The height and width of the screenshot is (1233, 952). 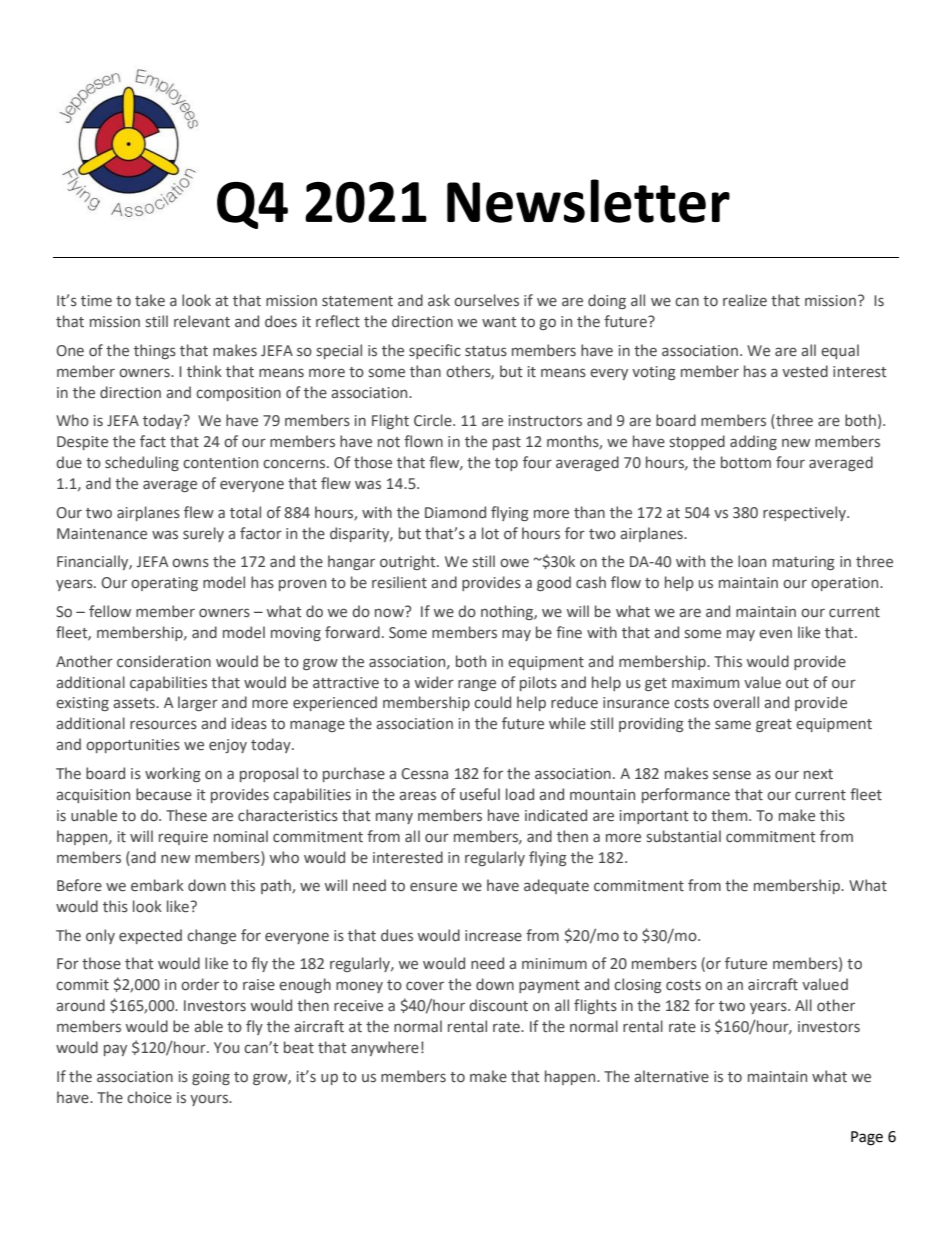 I want to click on useful, so click(x=480, y=794).
